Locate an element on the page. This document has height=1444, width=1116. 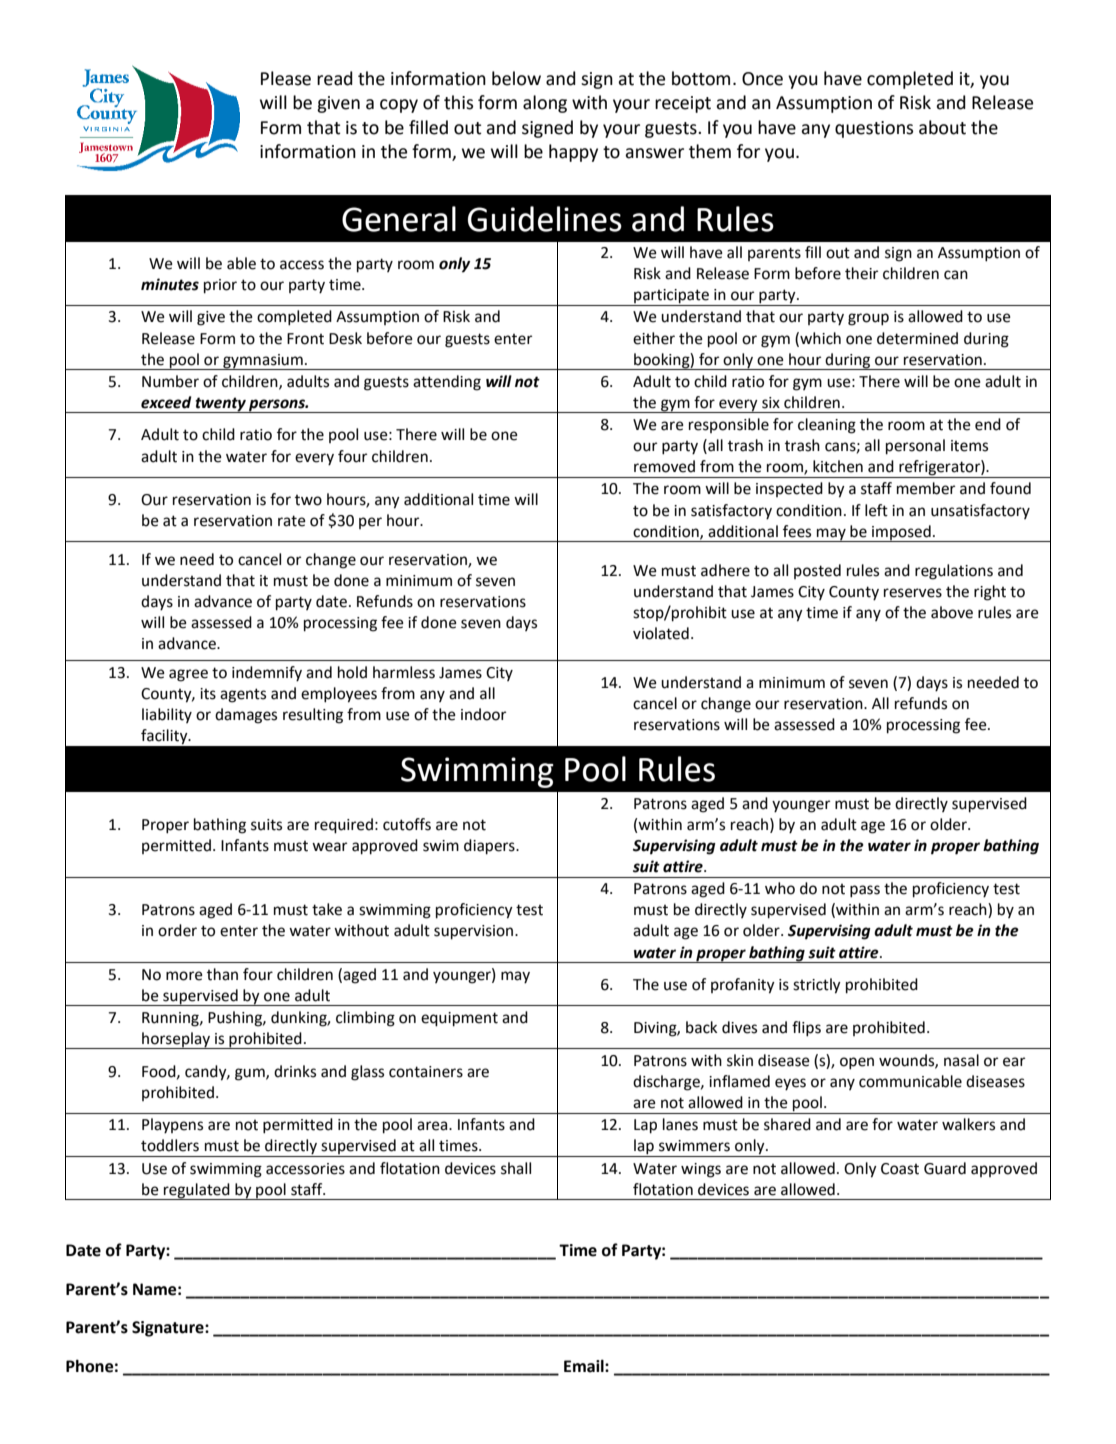
Please is located at coordinates (286, 78).
